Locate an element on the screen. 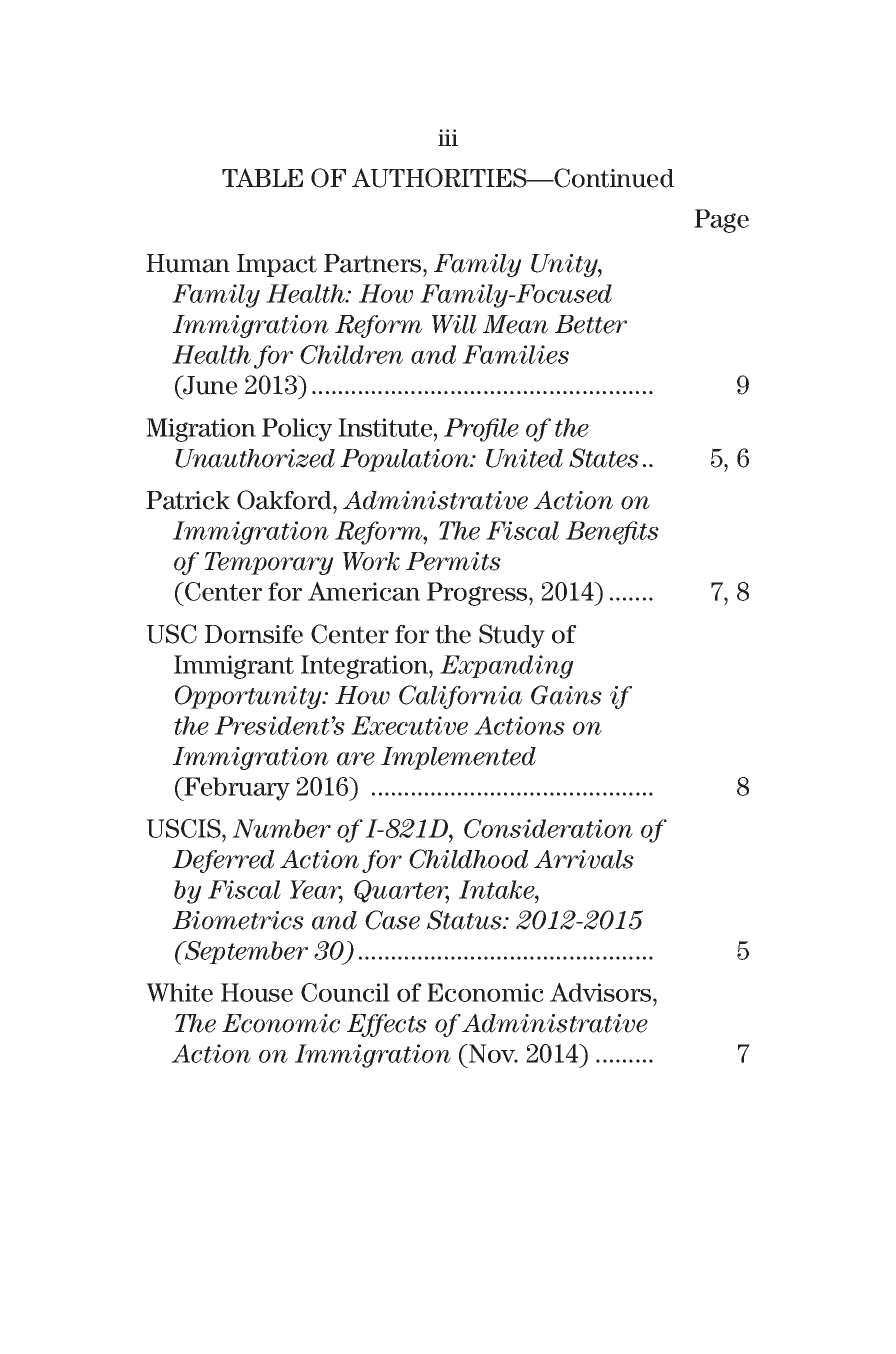  iii is located at coordinates (448, 137).
